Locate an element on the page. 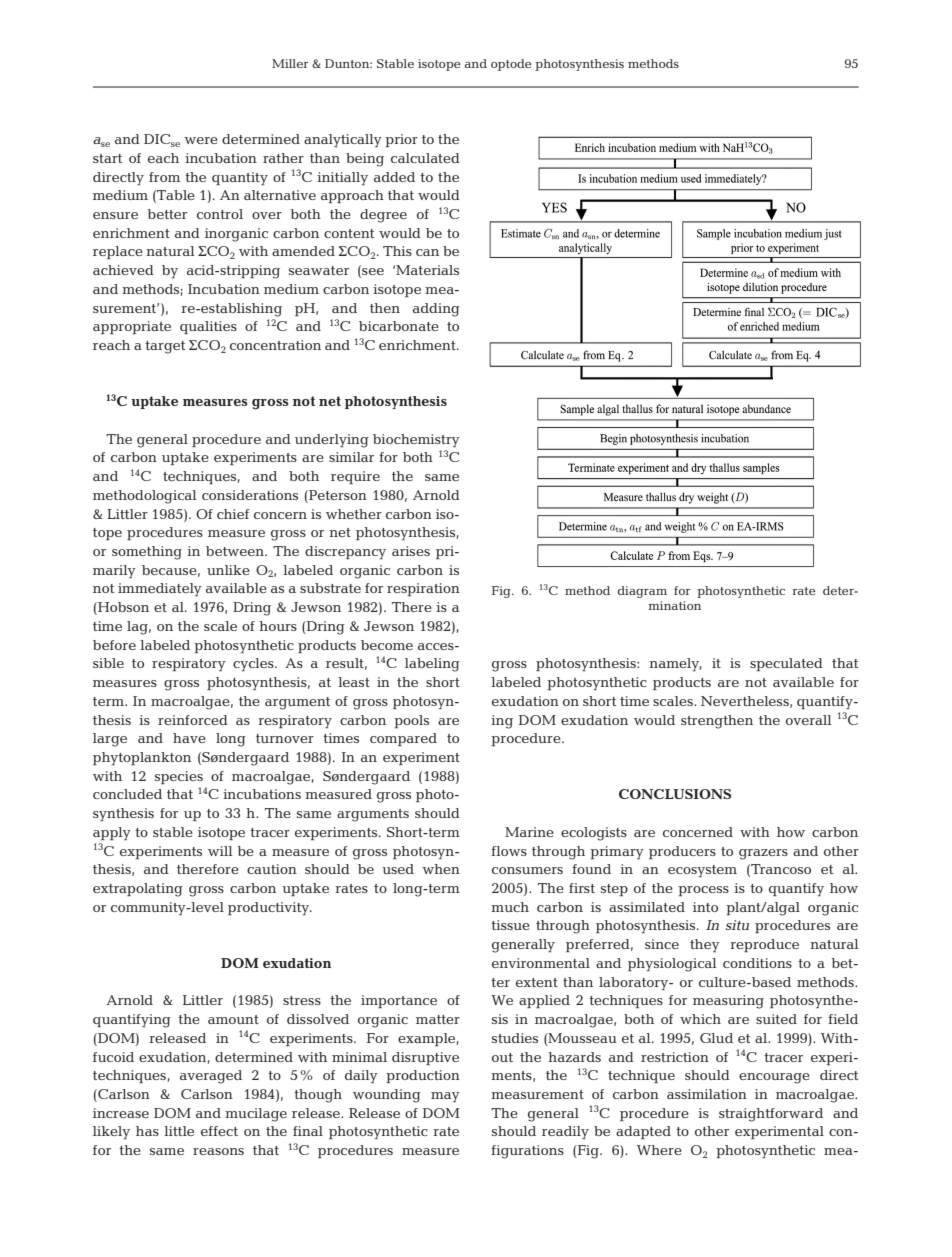  will is located at coordinates (220, 851).
